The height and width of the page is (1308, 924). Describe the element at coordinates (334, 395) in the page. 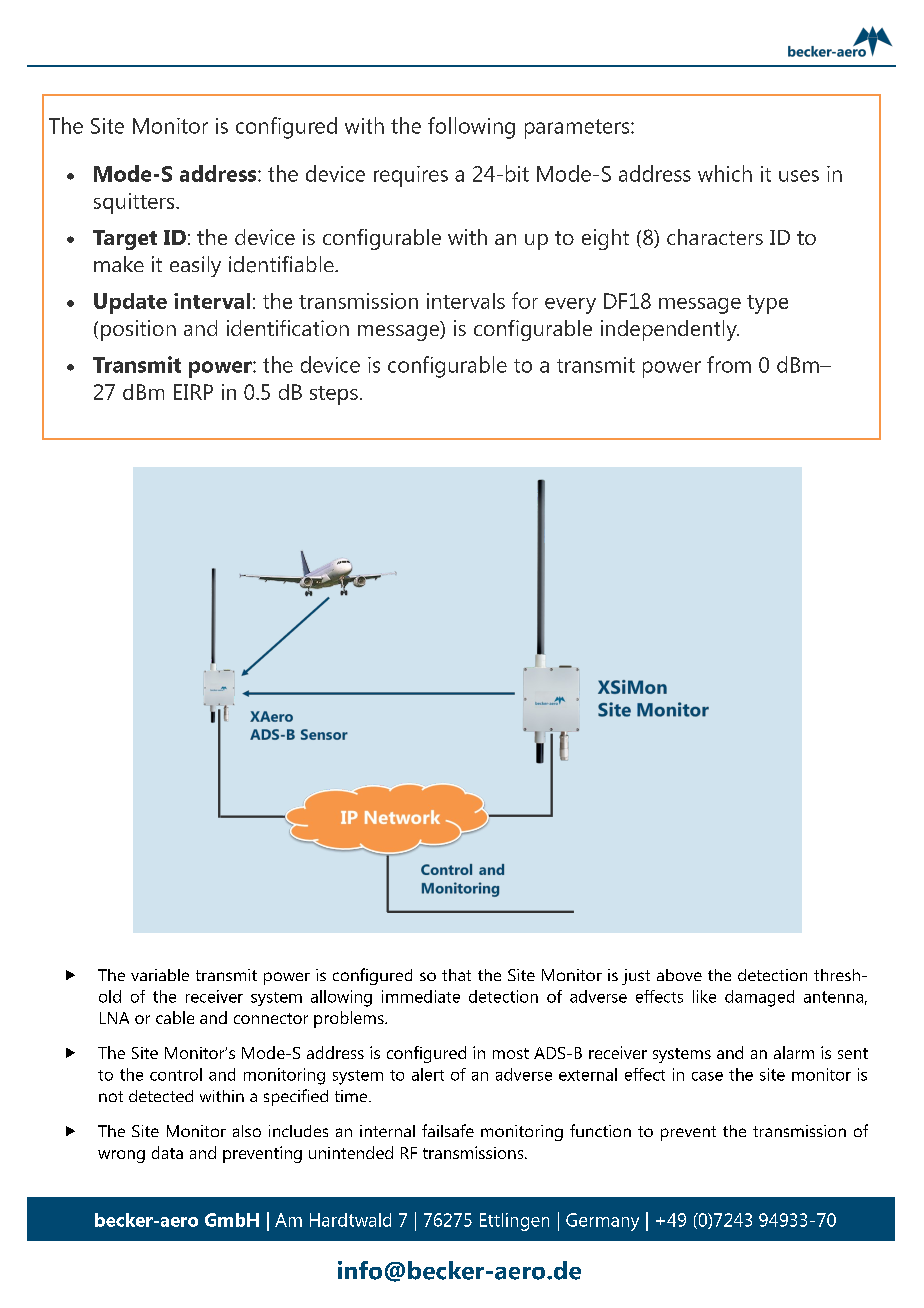

I see `steps` at that location.
